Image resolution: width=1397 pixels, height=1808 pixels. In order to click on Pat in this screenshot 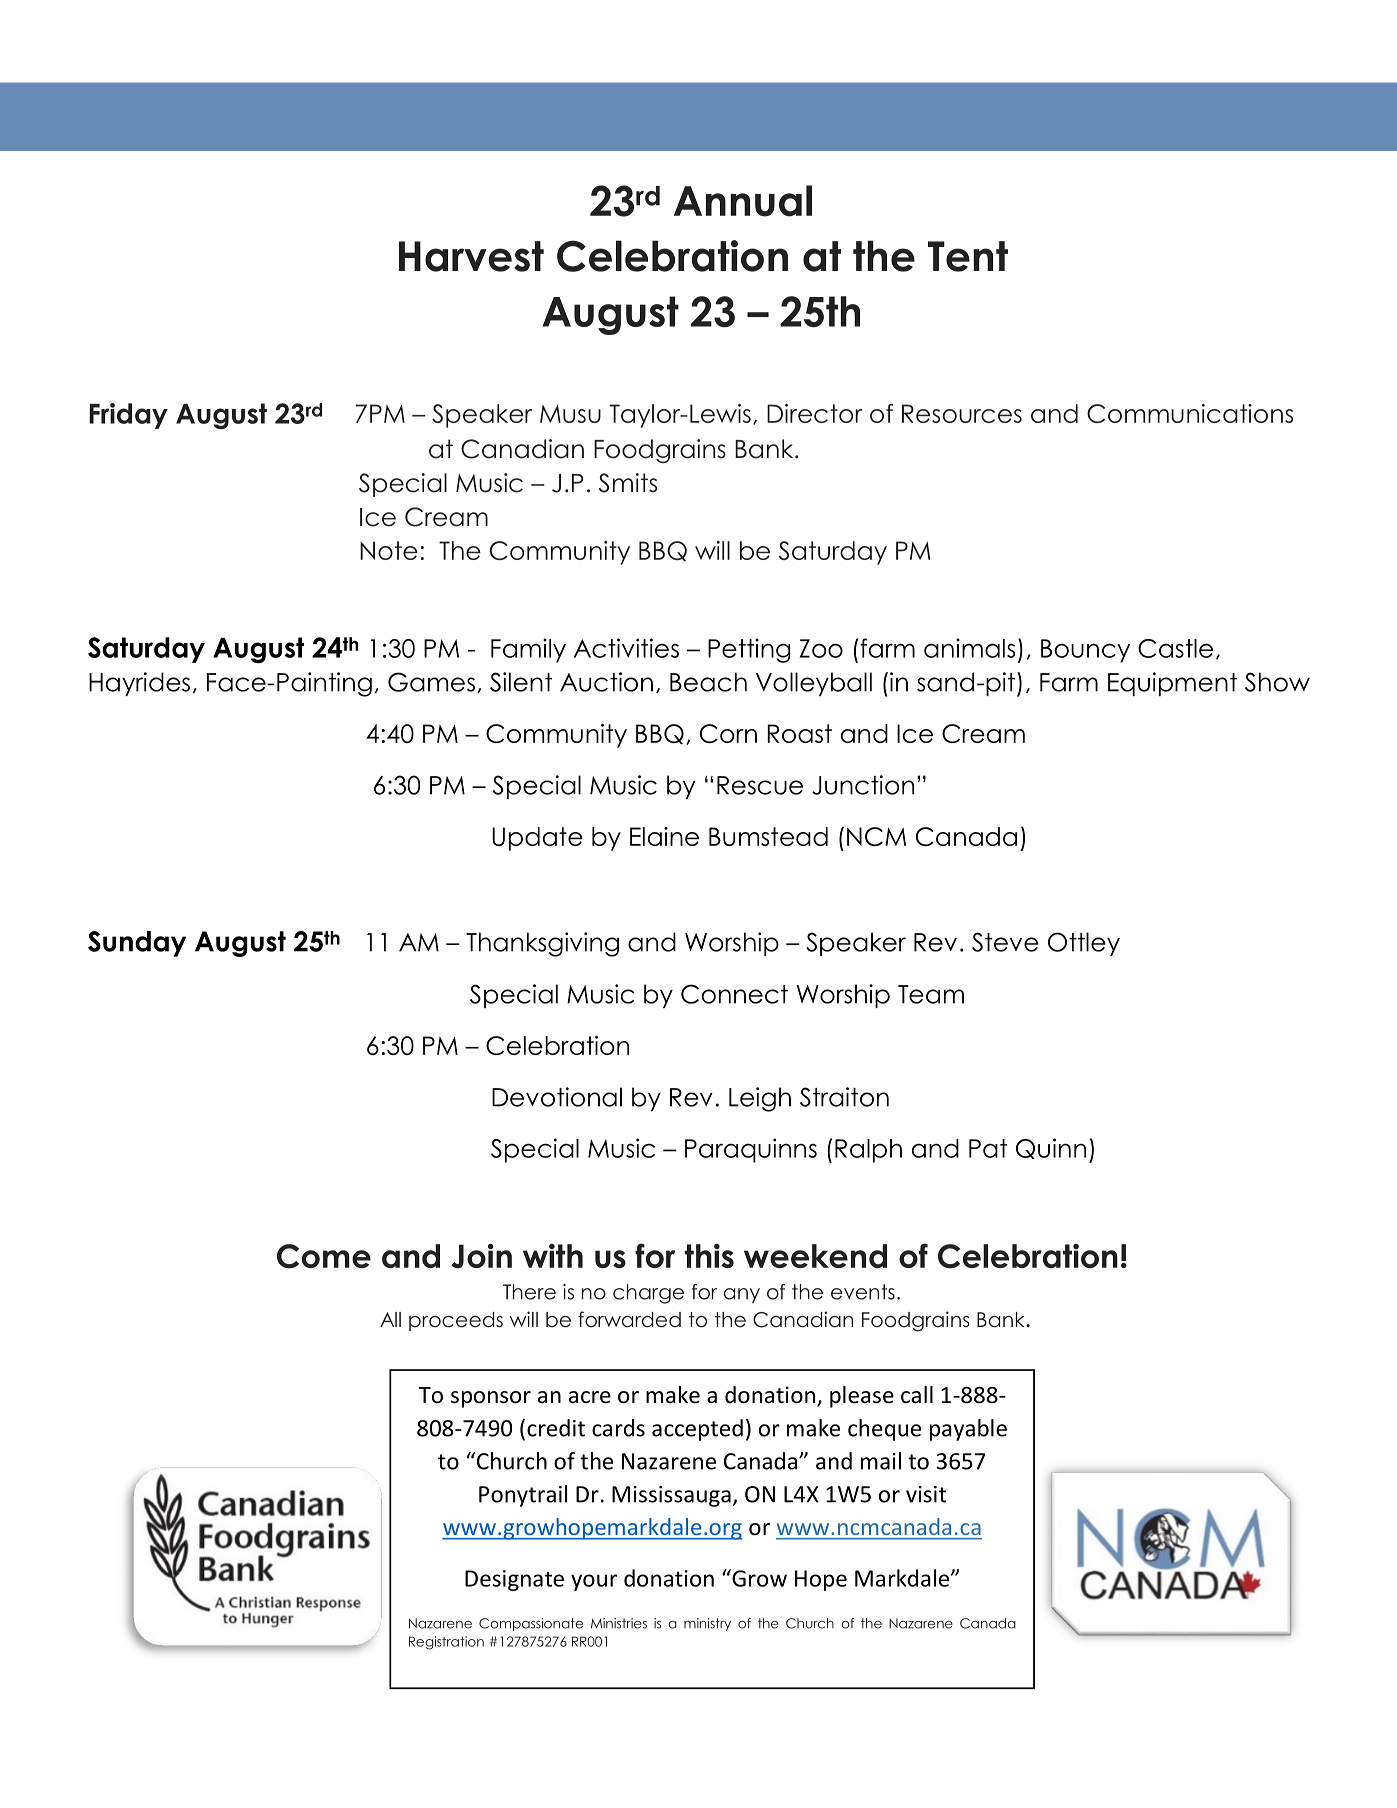, I will do `click(988, 1148)`.
